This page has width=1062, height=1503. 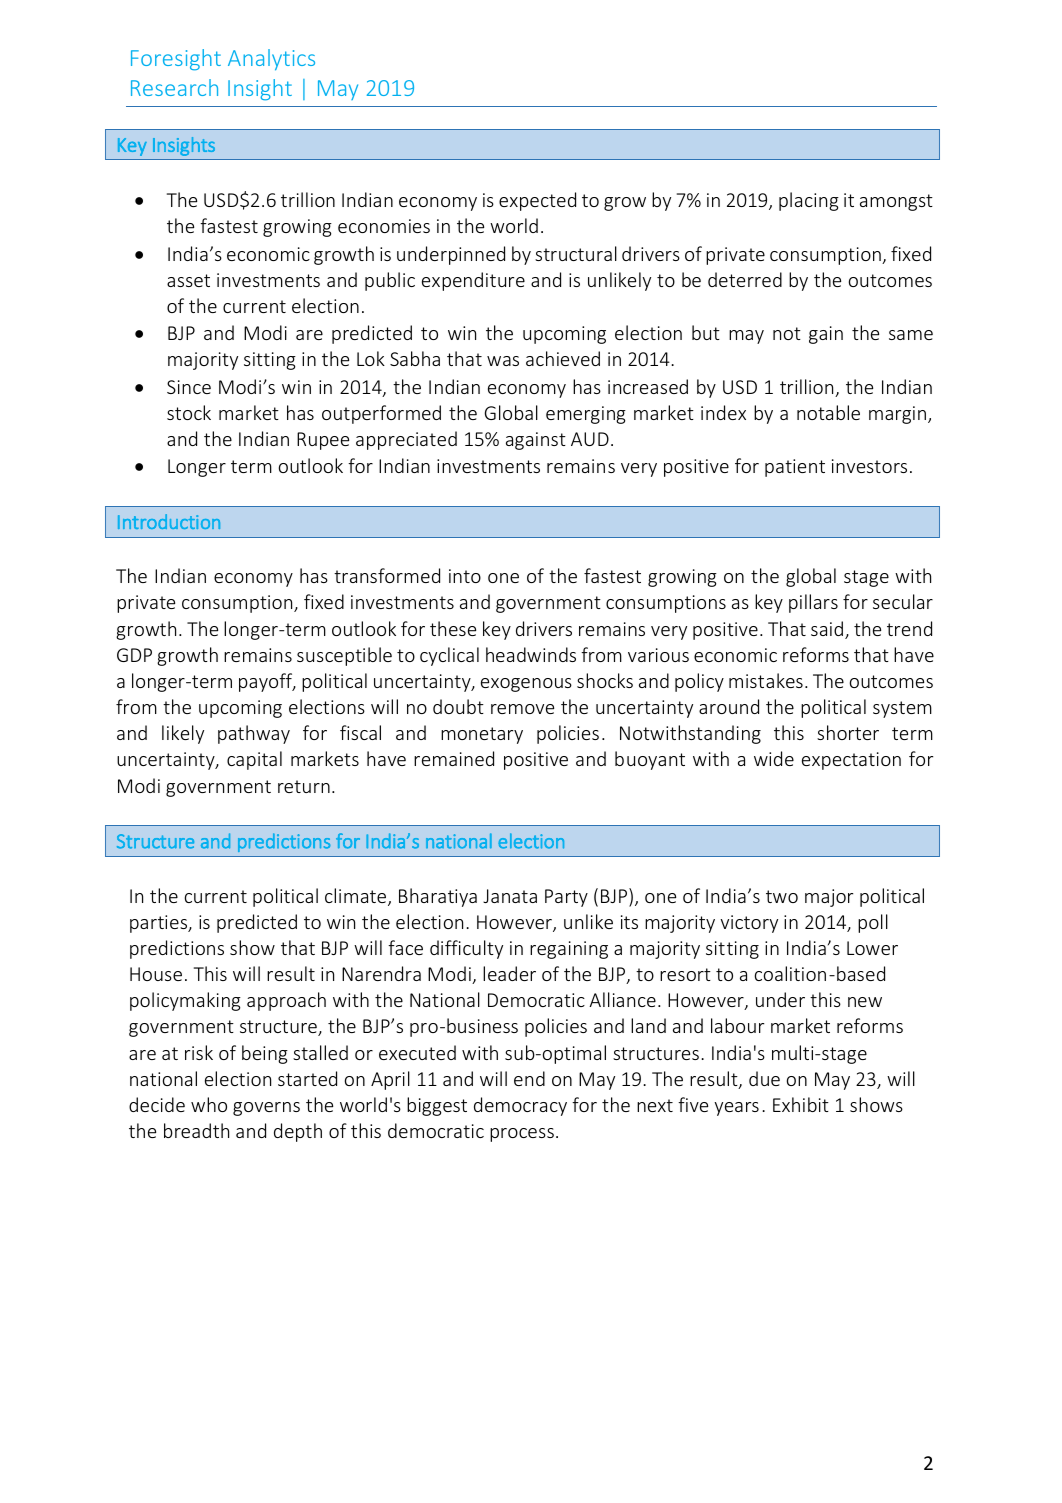 What do you see at coordinates (189, 387) in the page?
I see `Since` at bounding box center [189, 387].
